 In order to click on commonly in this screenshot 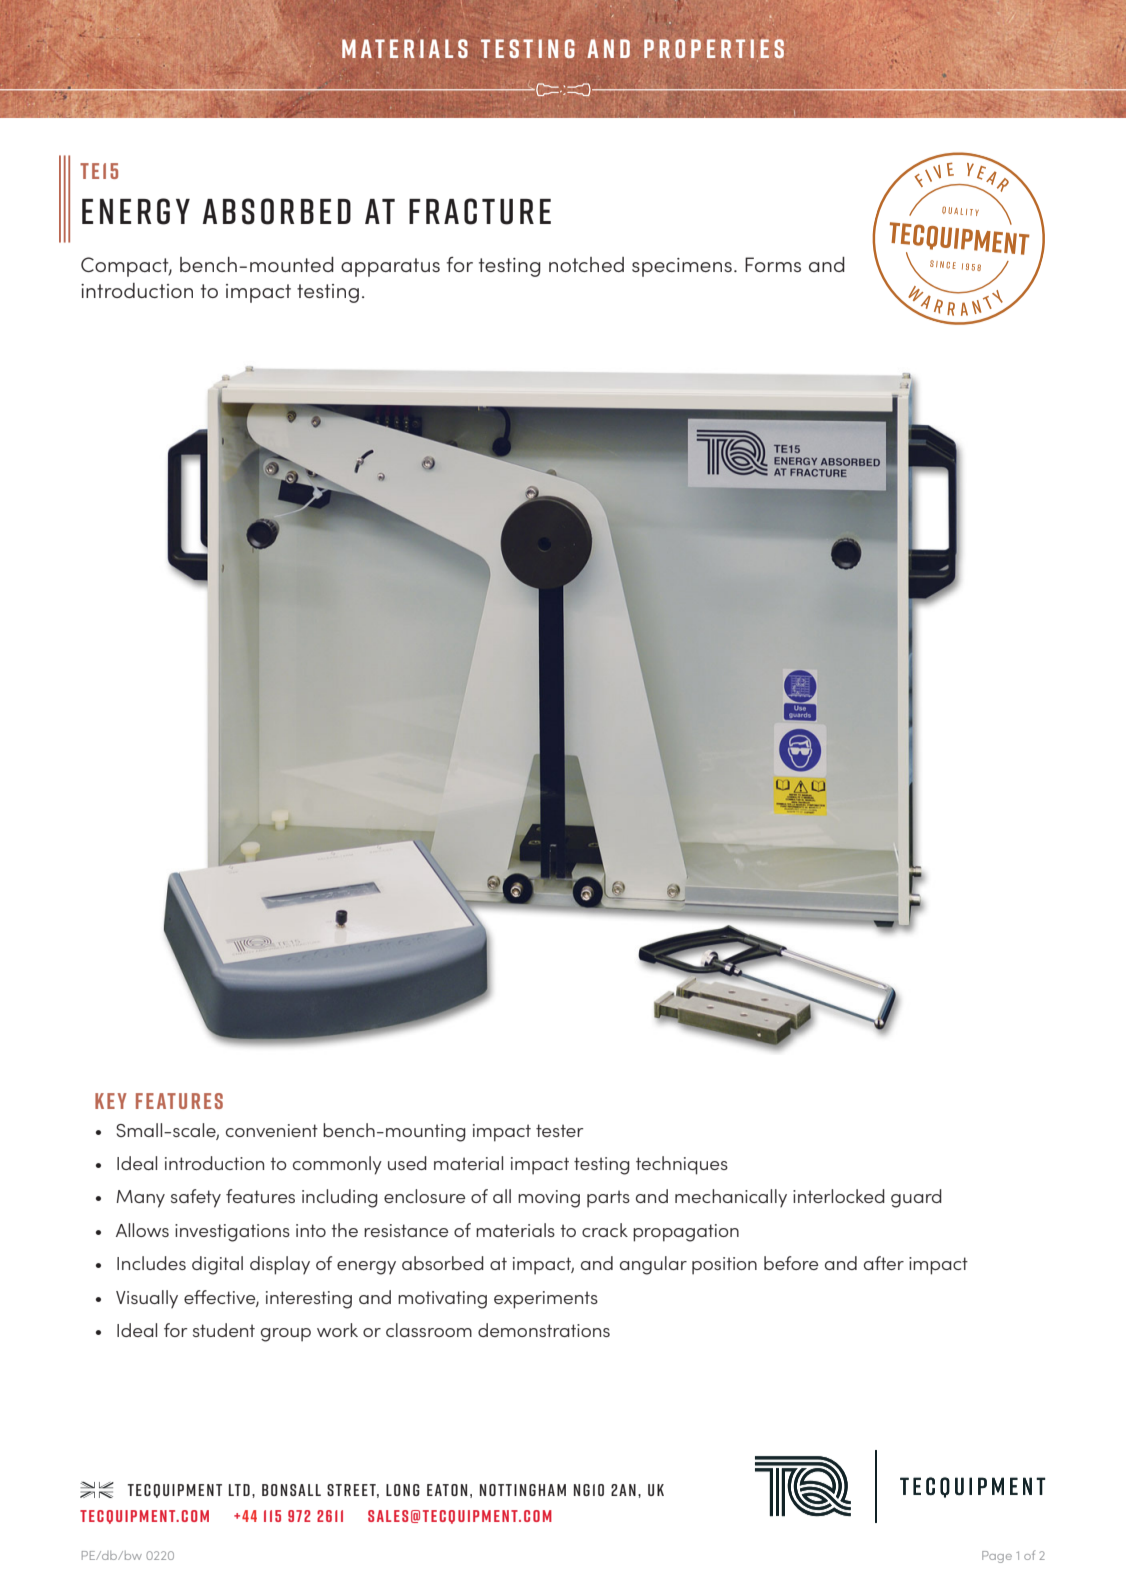, I will do `click(337, 1165)`.
